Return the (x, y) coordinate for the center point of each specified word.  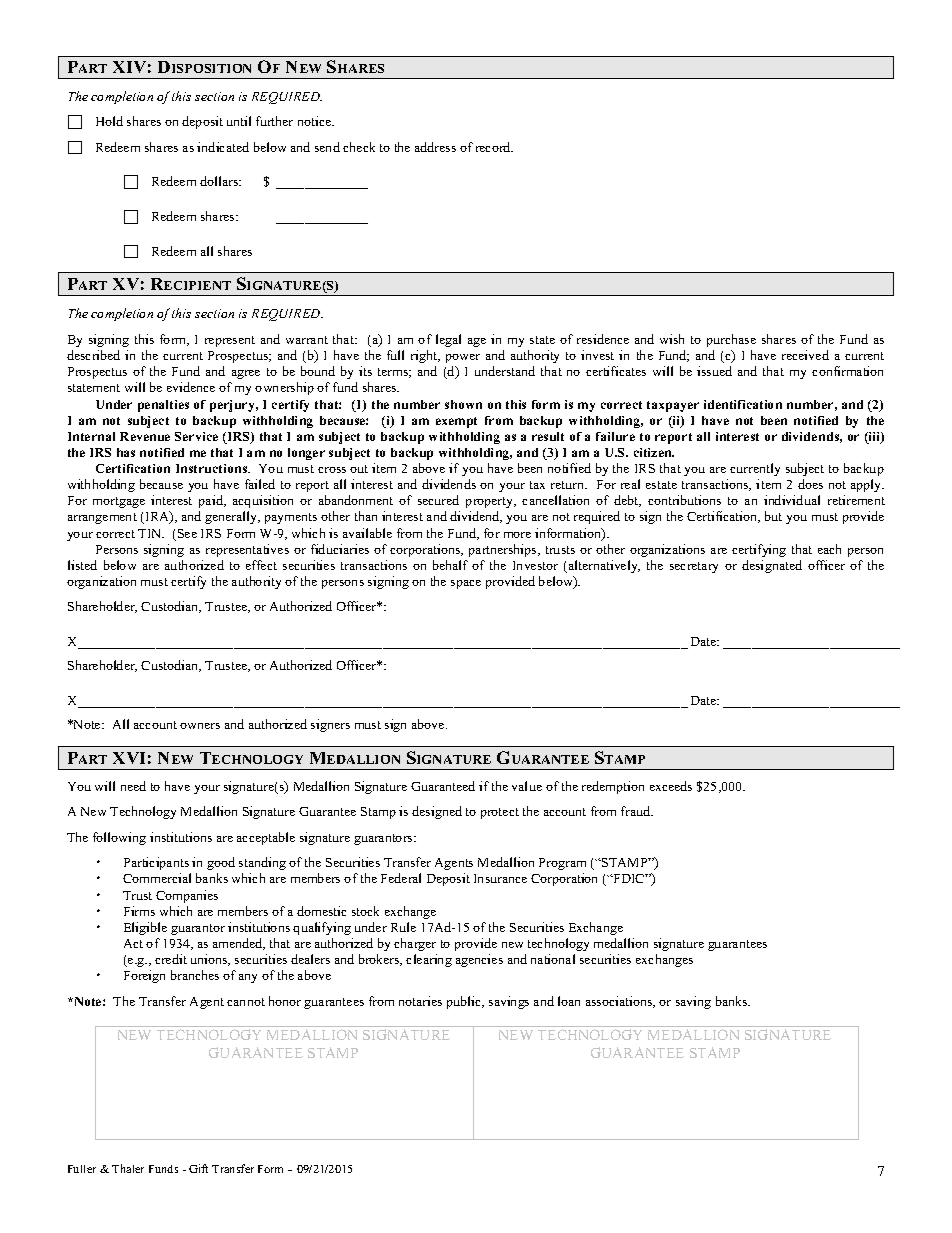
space (466, 584)
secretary (694, 567)
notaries (420, 1001)
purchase (731, 340)
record (494, 147)
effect (261, 565)
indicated (223, 147)
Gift (198, 1168)
